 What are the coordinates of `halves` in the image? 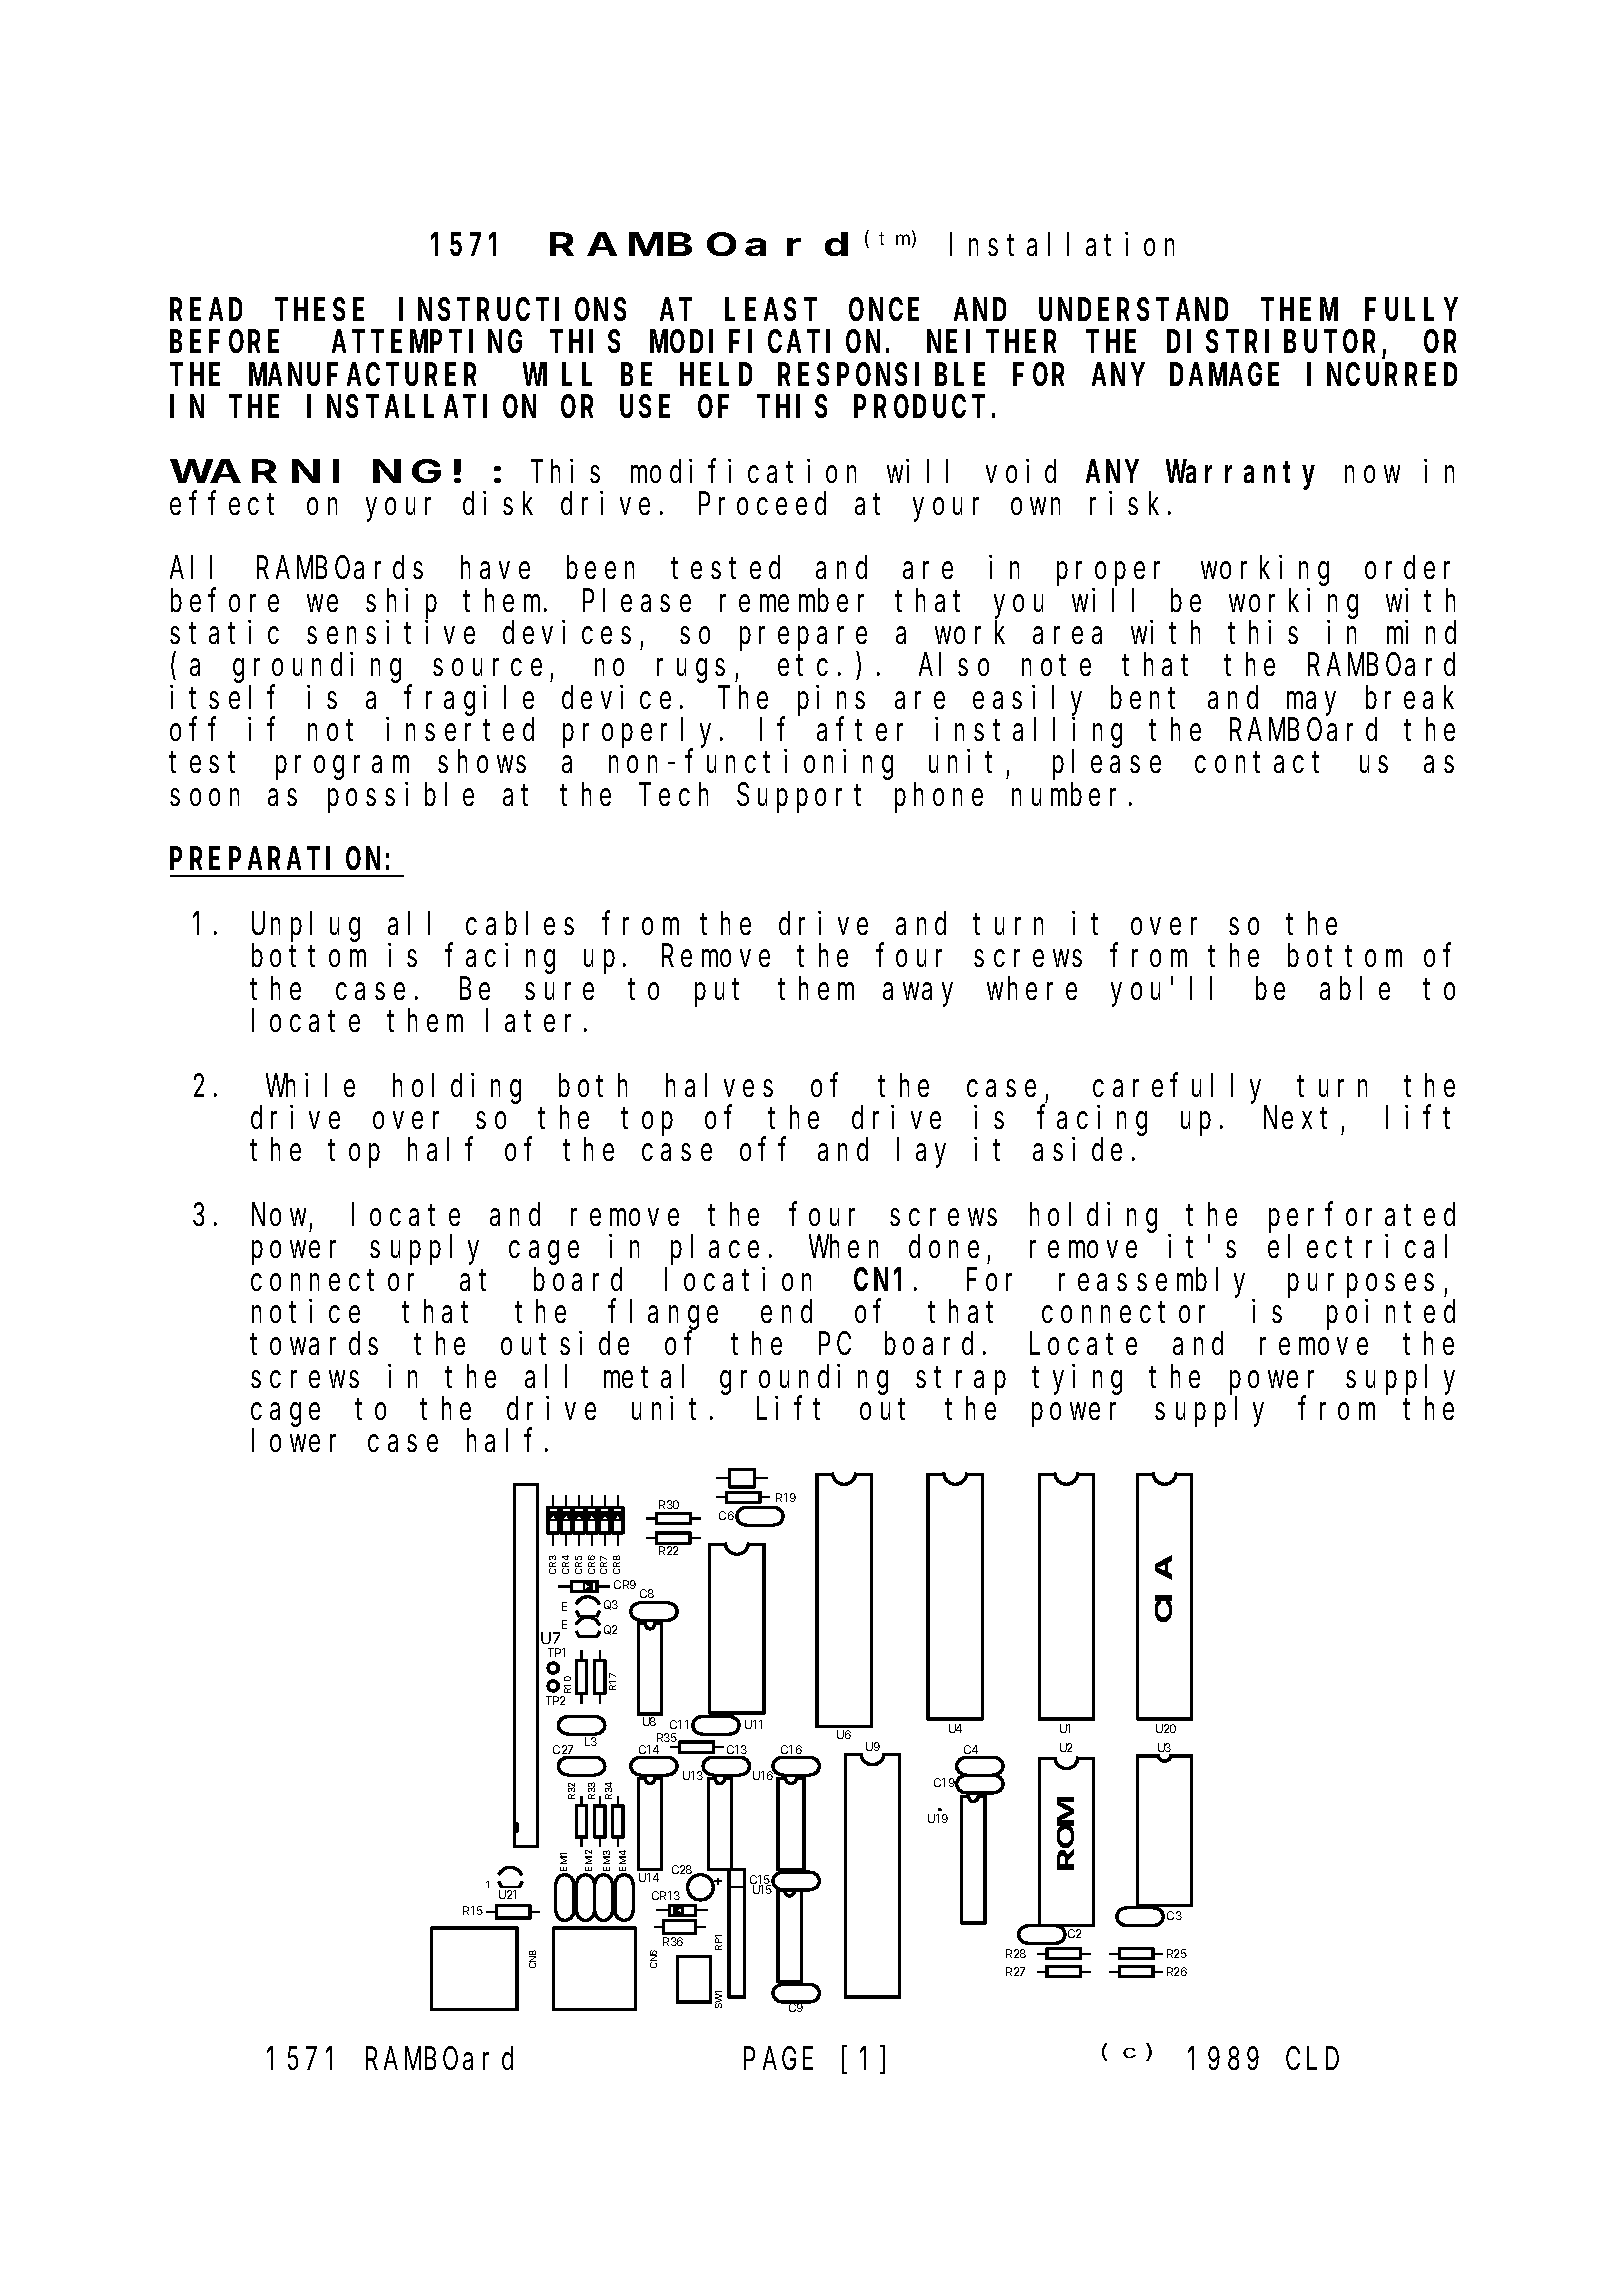 It's located at (719, 1085).
